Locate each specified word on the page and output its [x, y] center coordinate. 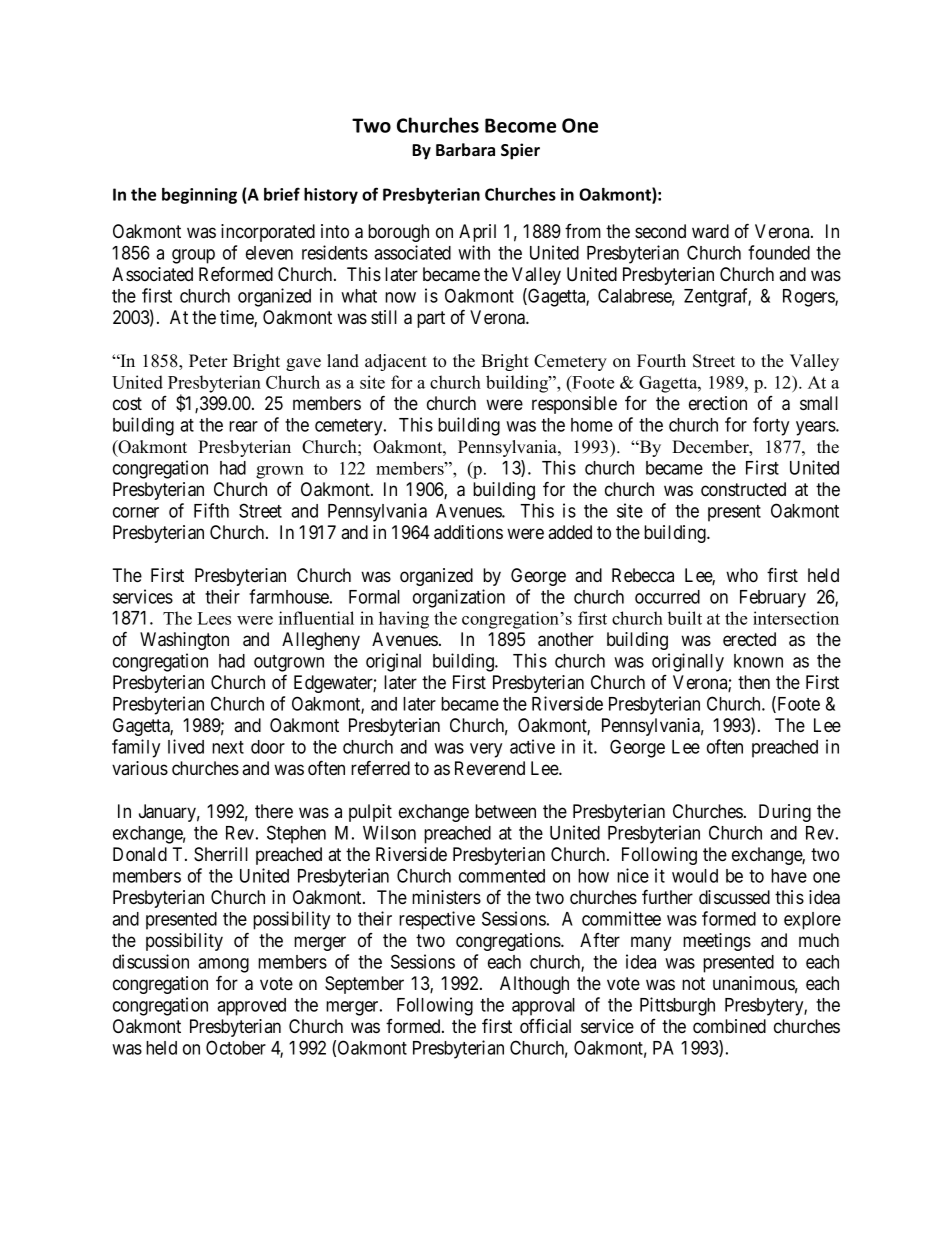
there [274, 811]
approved [251, 1007]
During [785, 813]
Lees [214, 618]
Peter [208, 361]
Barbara [465, 150]
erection [718, 403]
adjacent [396, 362]
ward [710, 231]
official [545, 1026]
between [505, 811]
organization [459, 598]
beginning [199, 196]
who [742, 575]
